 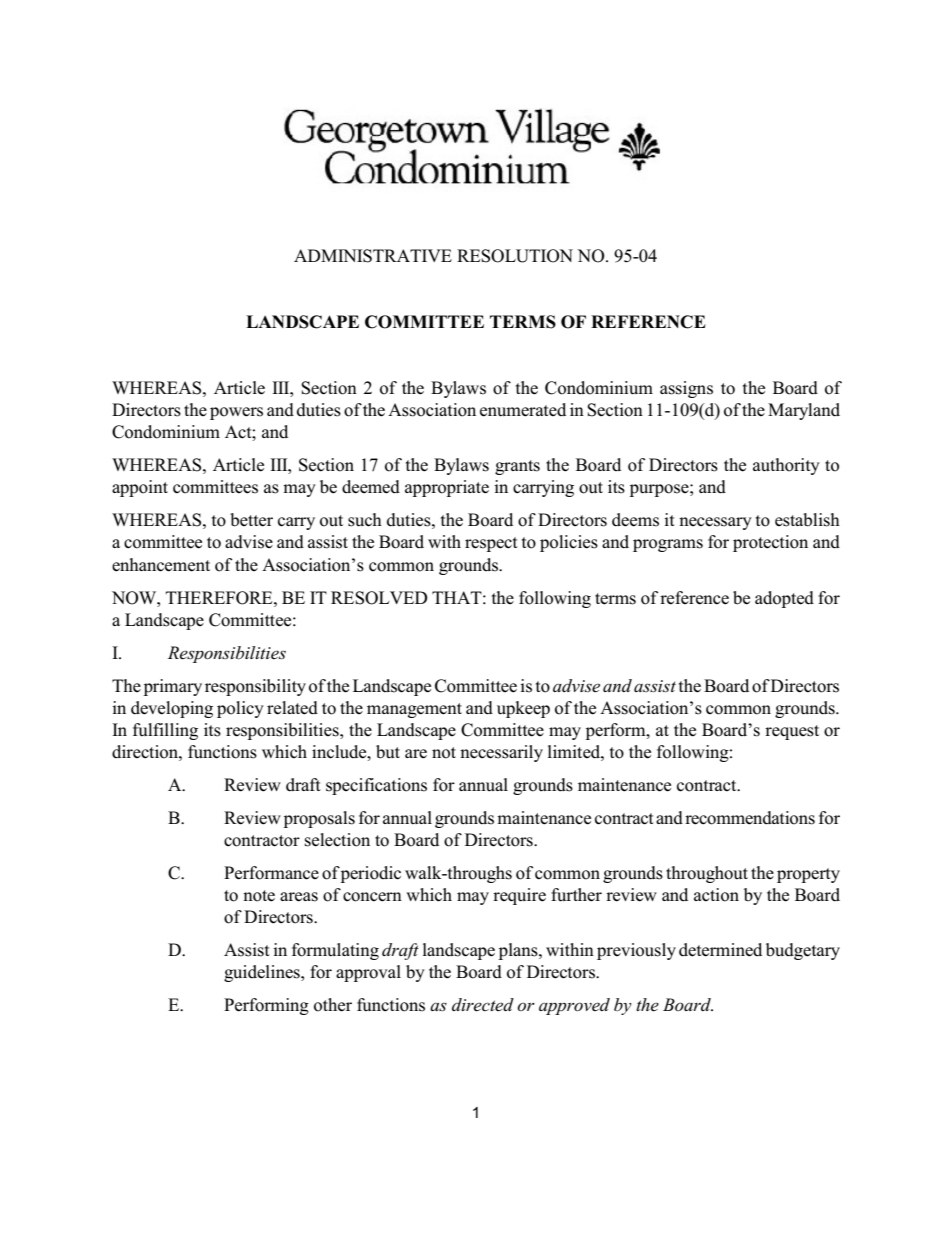 I want to click on THEREFORE, so click(x=220, y=598).
